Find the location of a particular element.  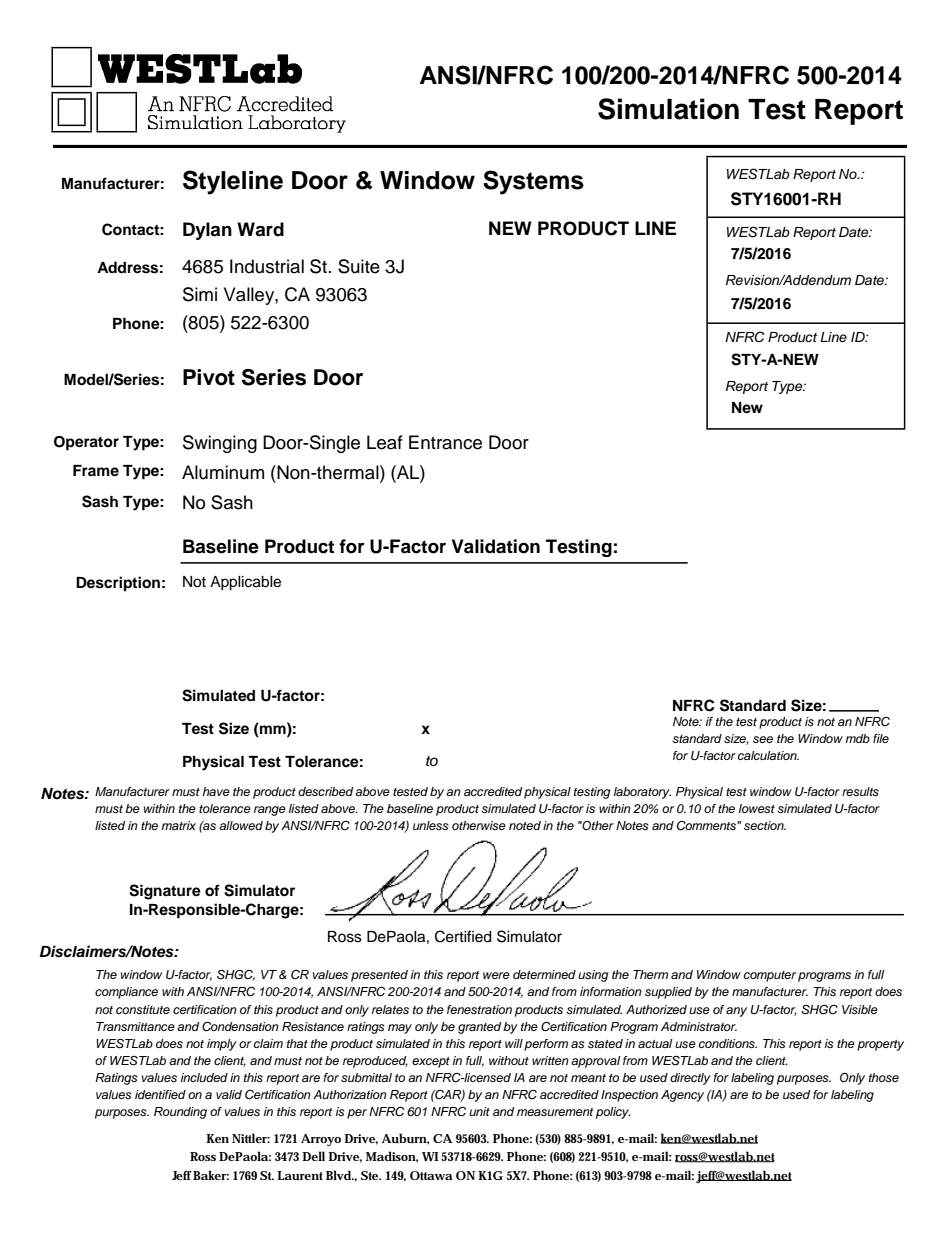

Applicable is located at coordinates (245, 583).
